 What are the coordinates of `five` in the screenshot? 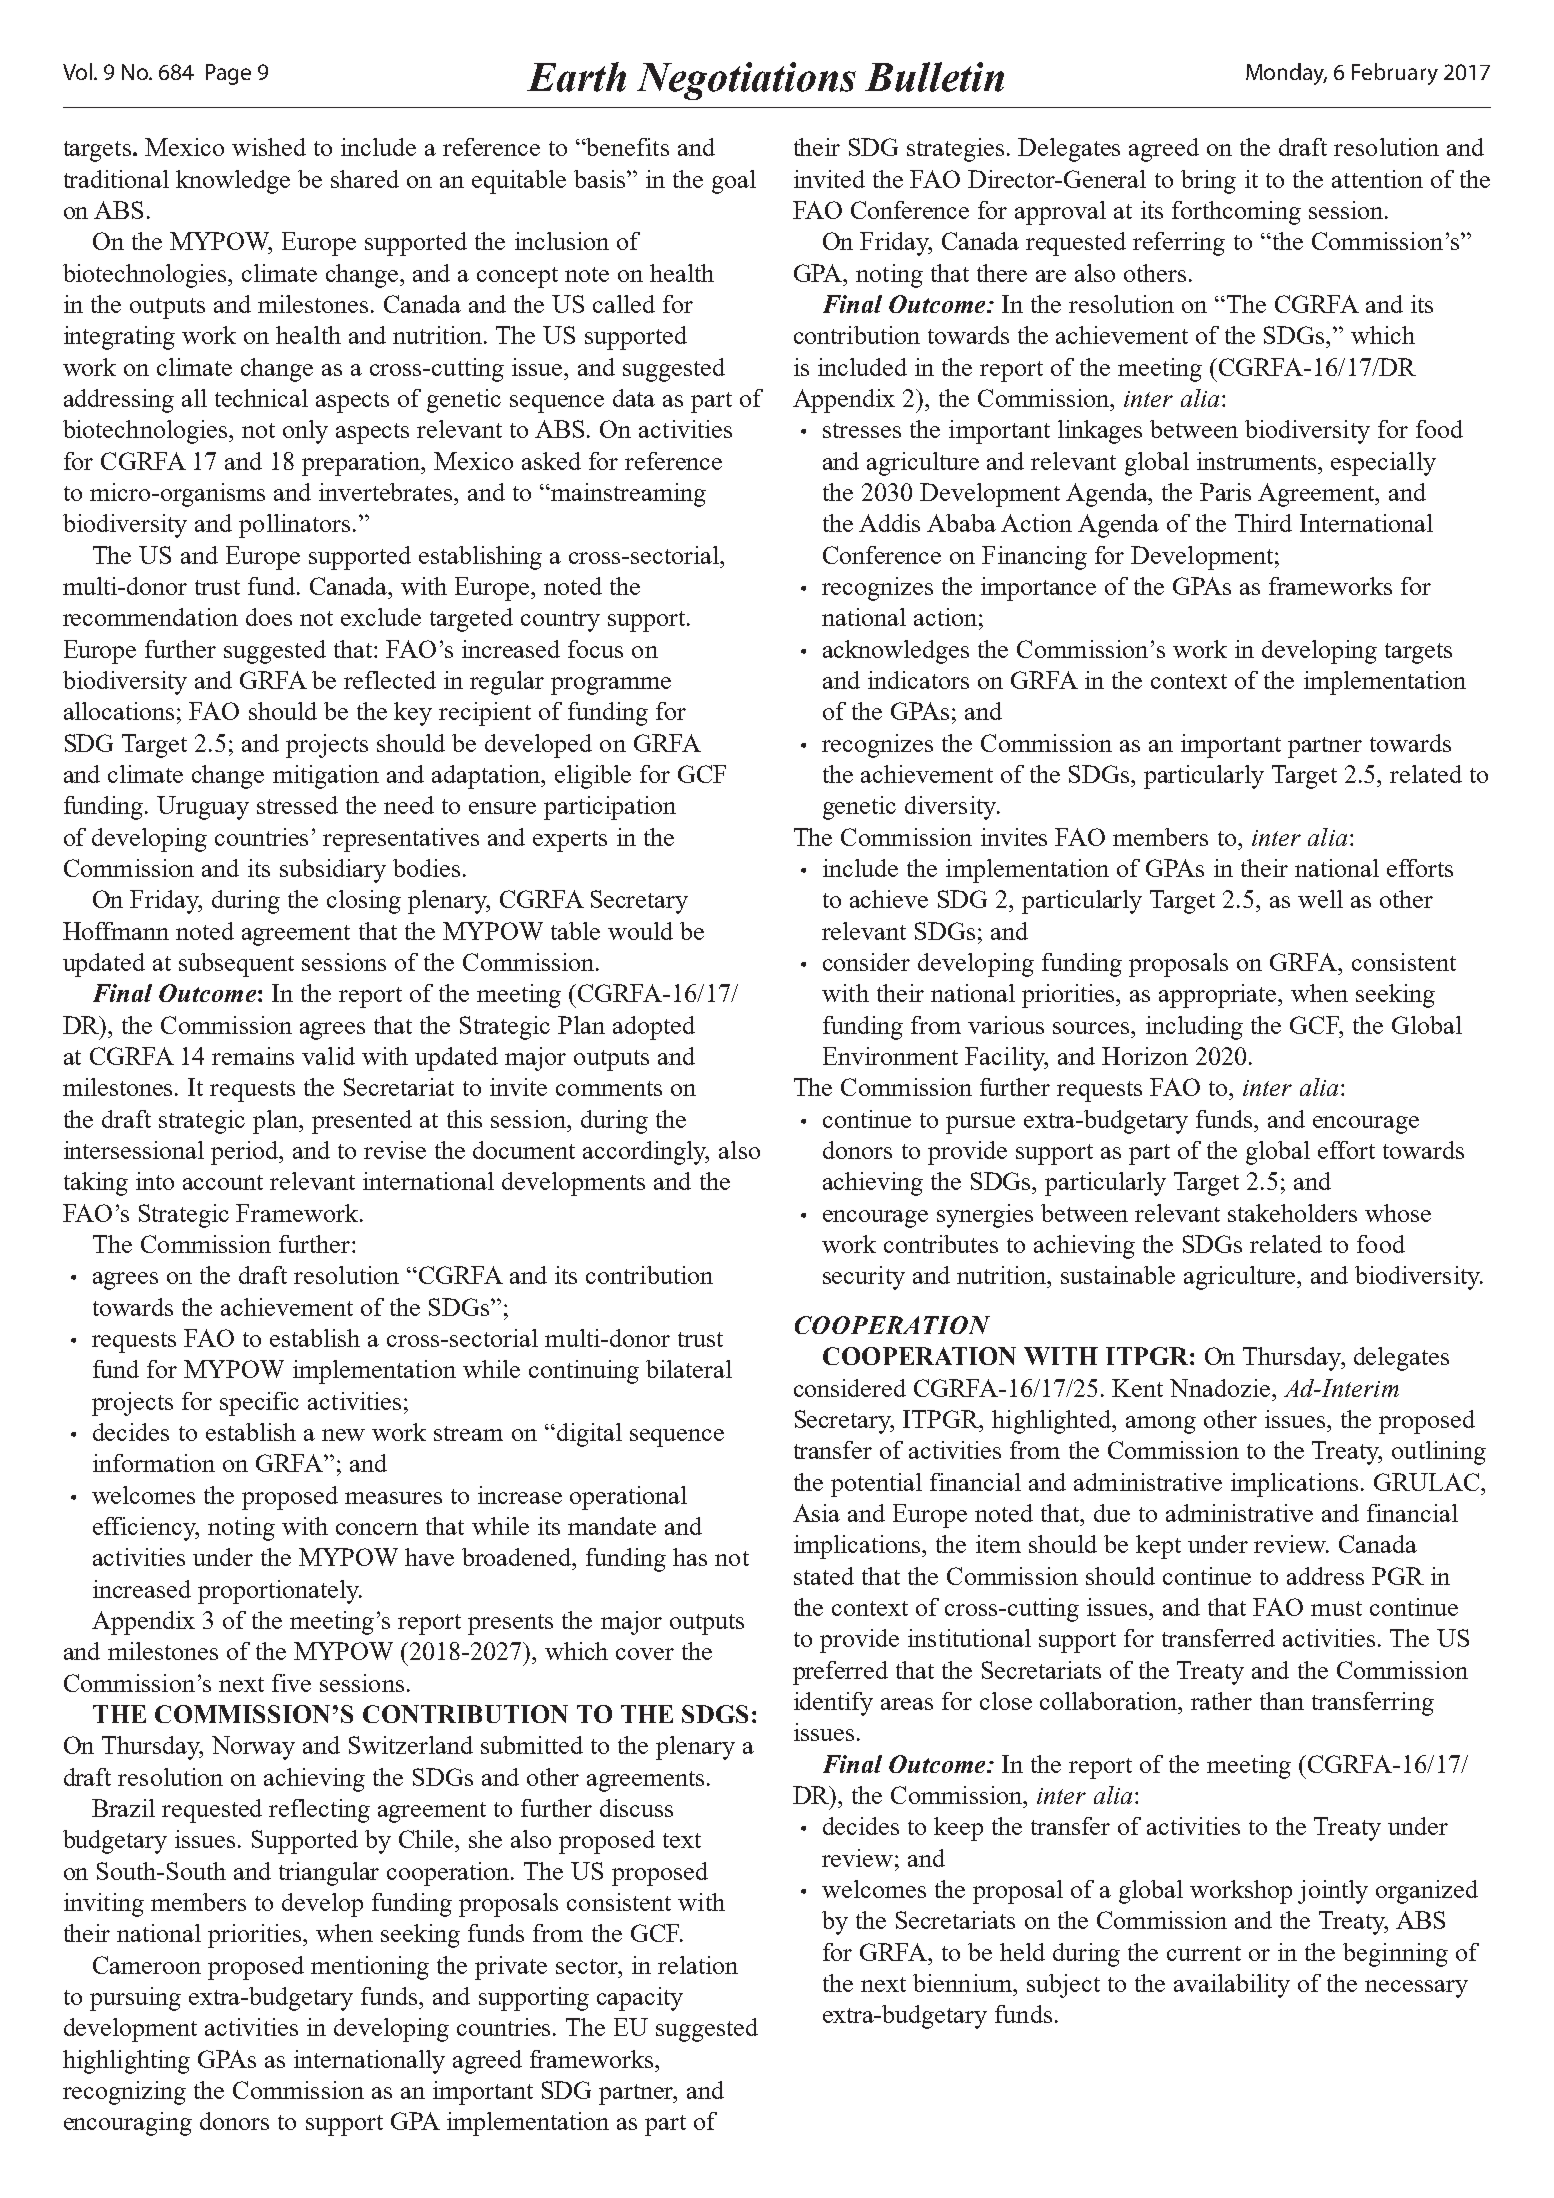 It's located at (291, 1683).
